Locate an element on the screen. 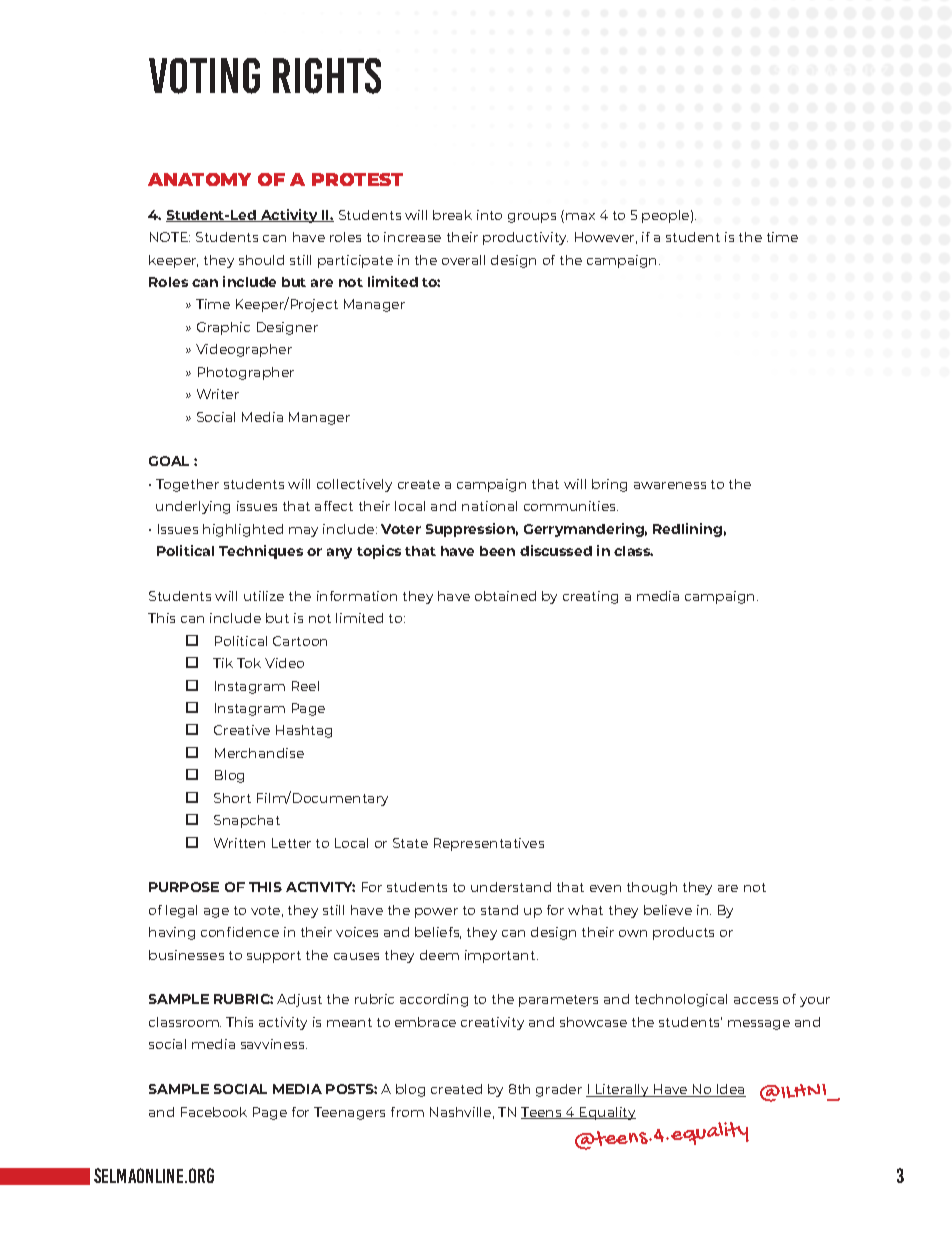 Image resolution: width=952 pixels, height=1233 pixels. Facebook is located at coordinates (214, 1112).
